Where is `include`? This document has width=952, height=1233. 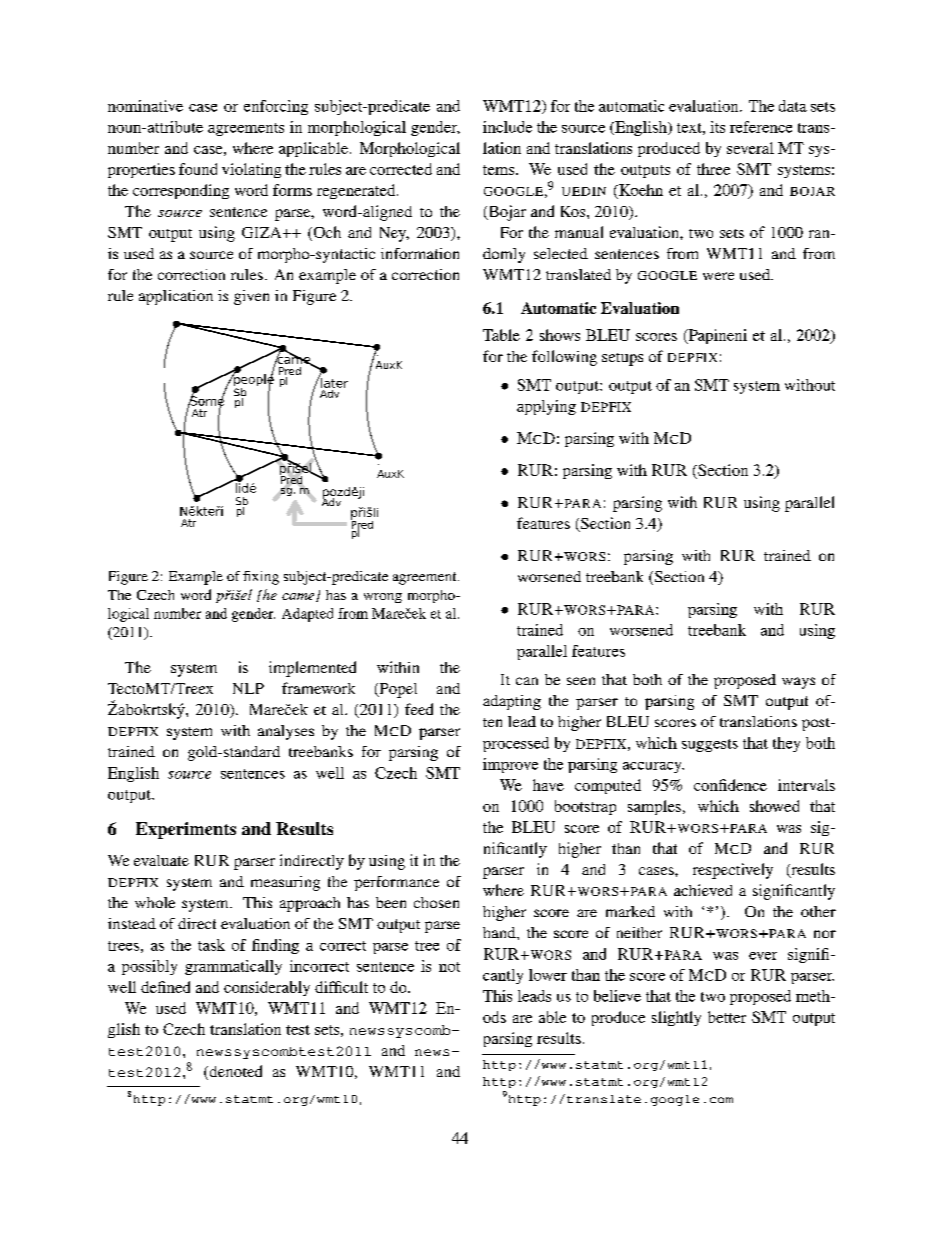 include is located at coordinates (507, 127).
